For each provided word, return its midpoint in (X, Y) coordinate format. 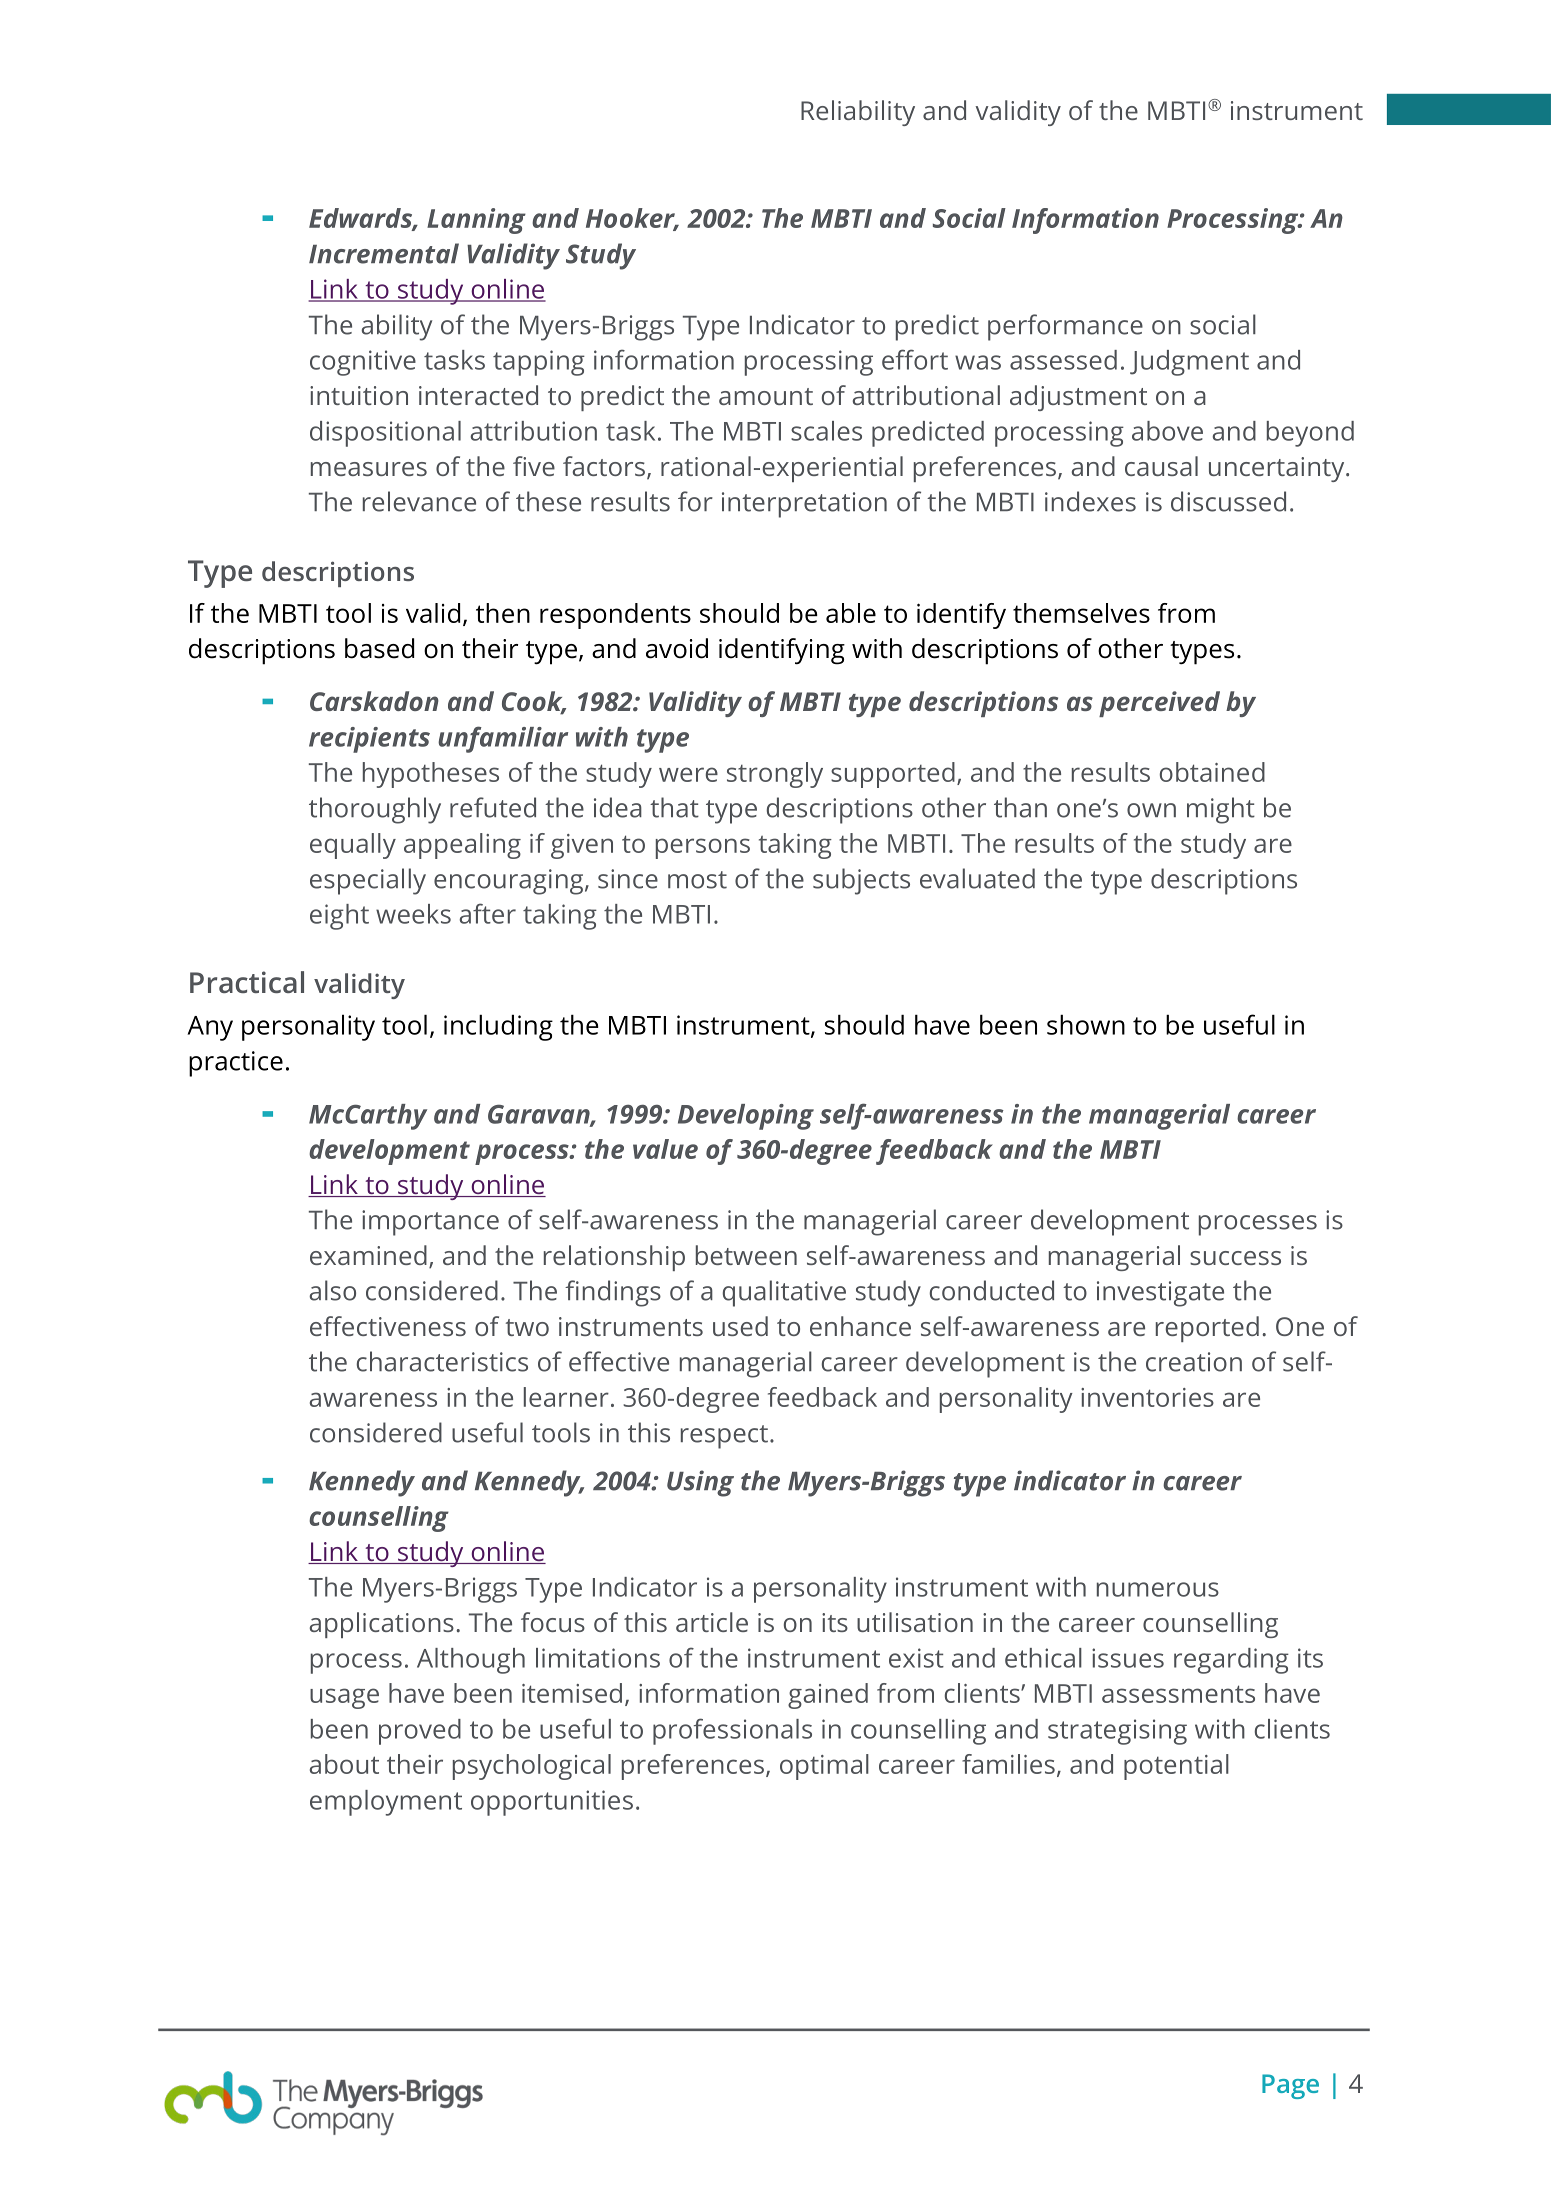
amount (766, 396)
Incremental (384, 253)
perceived (1159, 704)
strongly (775, 775)
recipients (369, 740)
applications (382, 1625)
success (1235, 1258)
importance (430, 1223)
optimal (824, 1767)
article (712, 1622)
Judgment (1189, 363)
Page (1290, 2086)
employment (386, 1803)
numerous (1158, 1589)
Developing (746, 1117)
